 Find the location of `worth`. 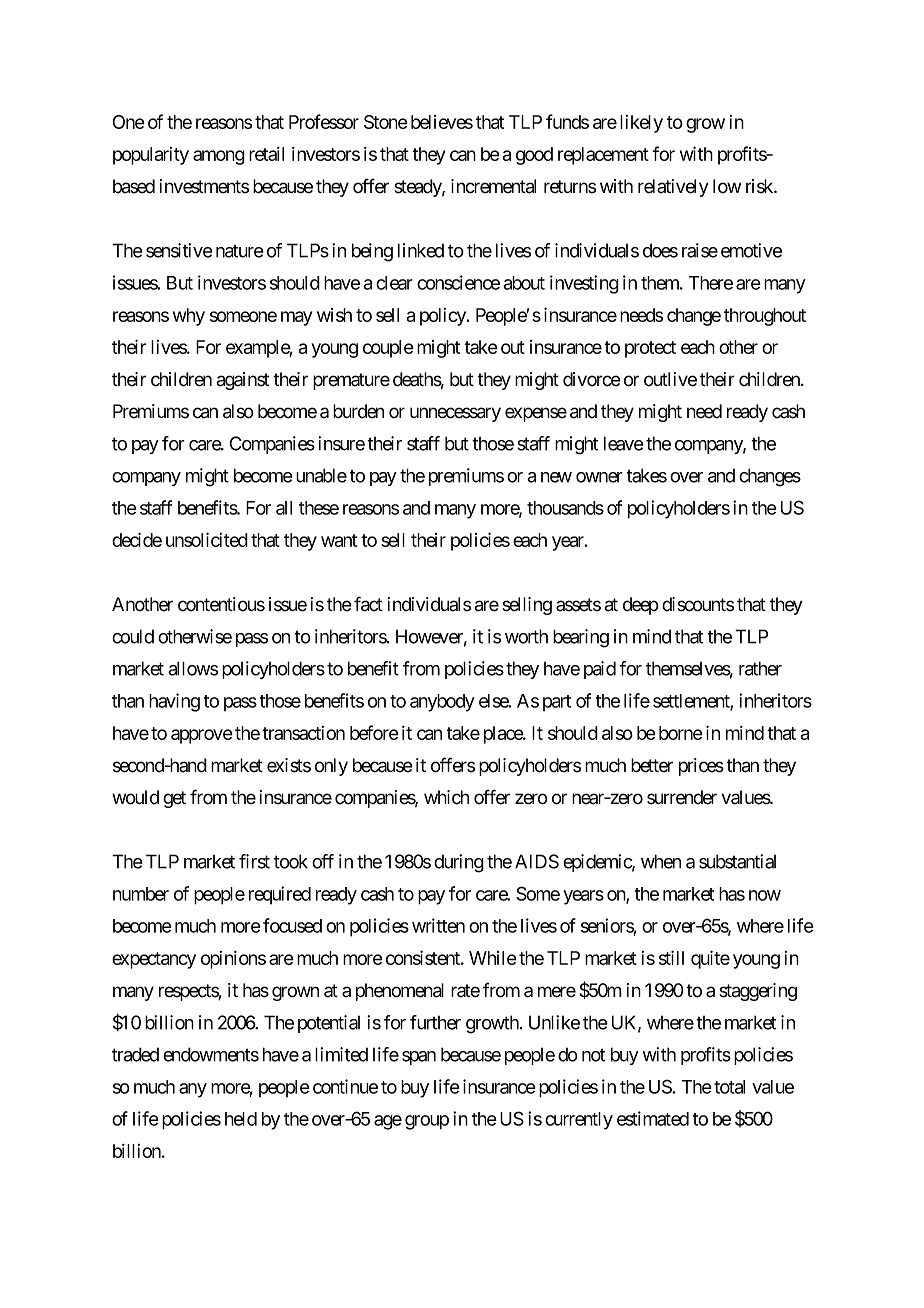

worth is located at coordinates (526, 636).
